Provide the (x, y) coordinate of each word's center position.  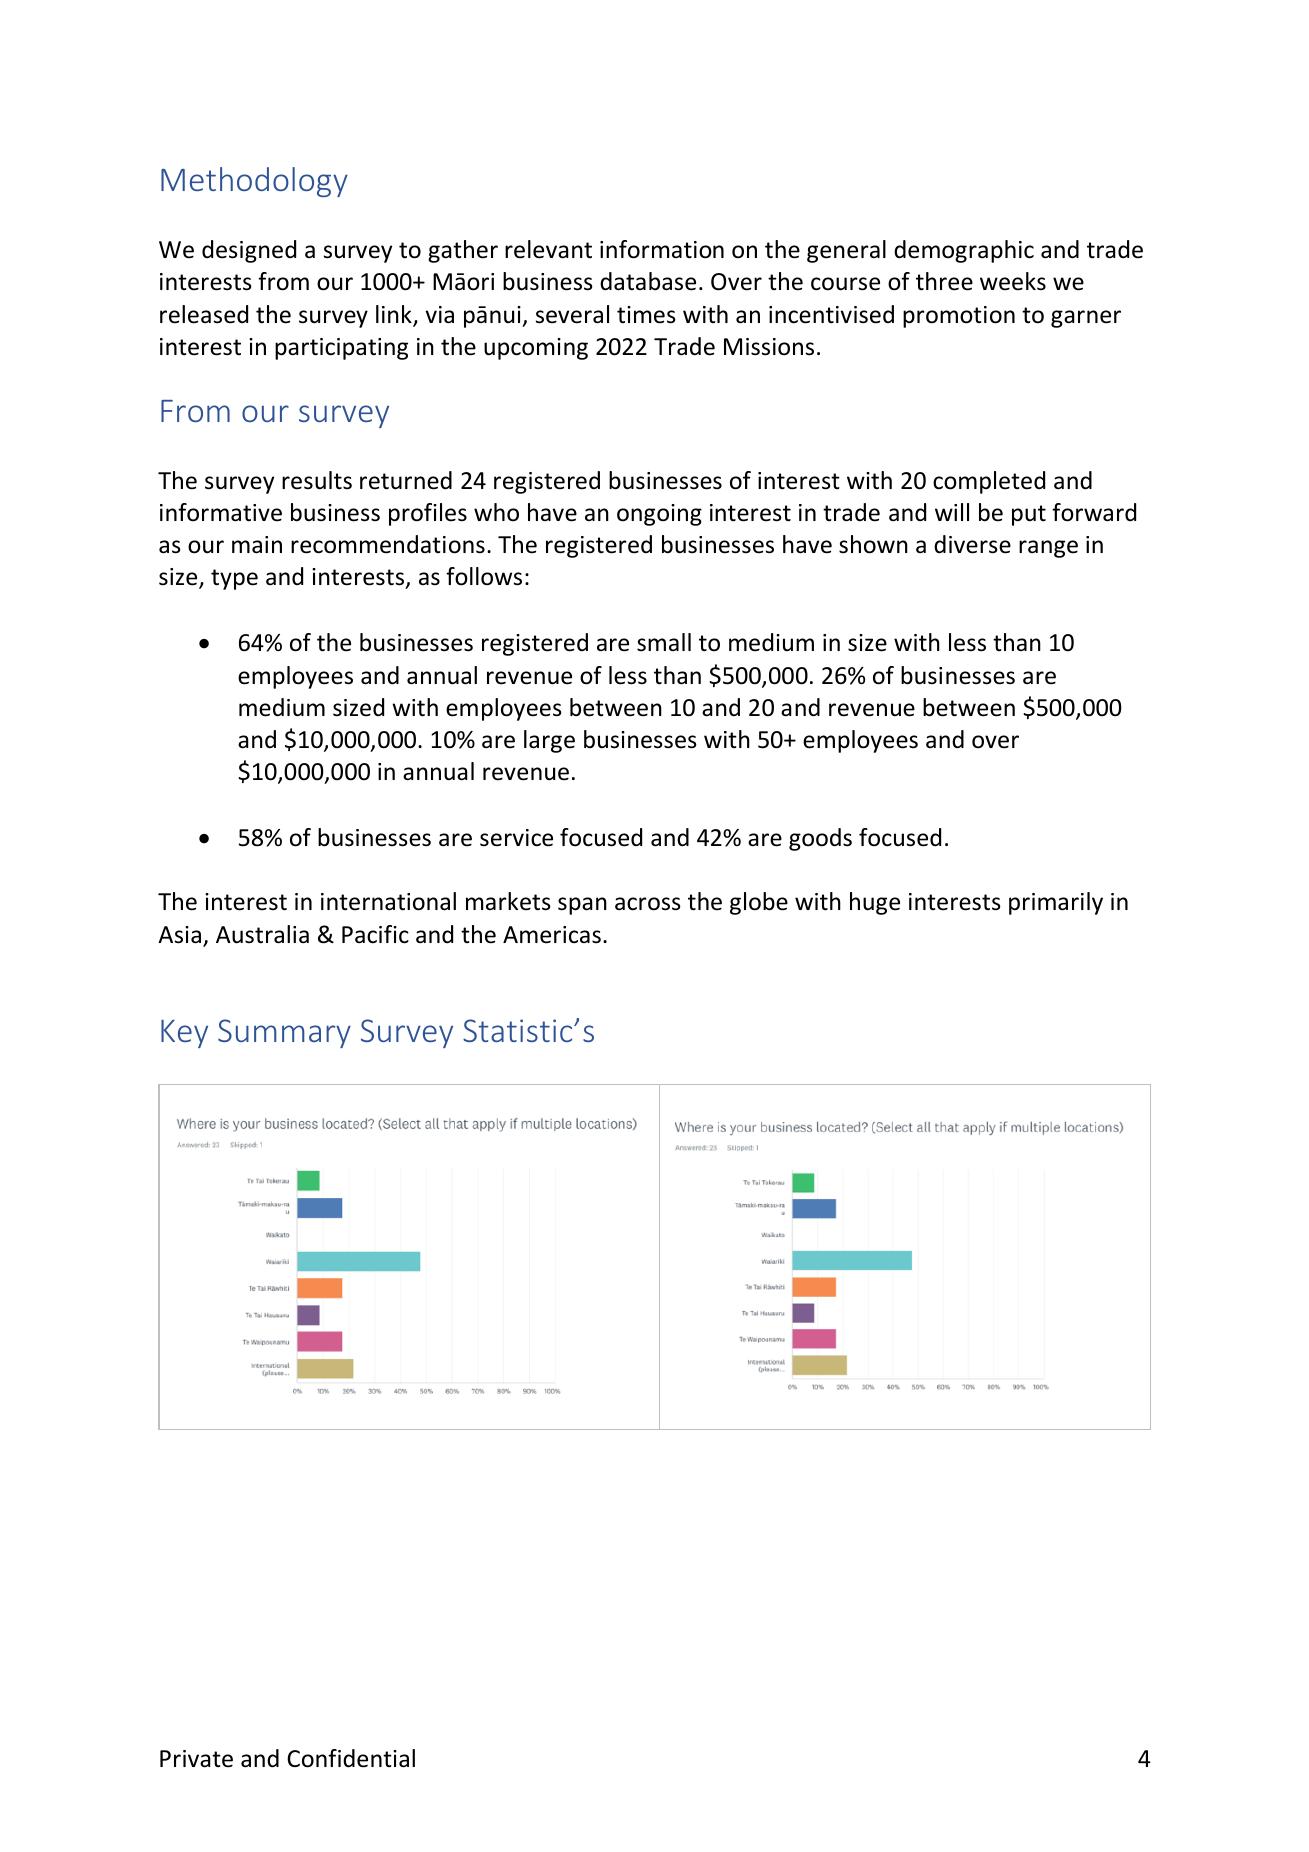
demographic (964, 251)
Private (196, 1759)
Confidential (351, 1758)
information (662, 249)
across (648, 904)
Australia (262, 934)
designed (249, 251)
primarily (1056, 903)
